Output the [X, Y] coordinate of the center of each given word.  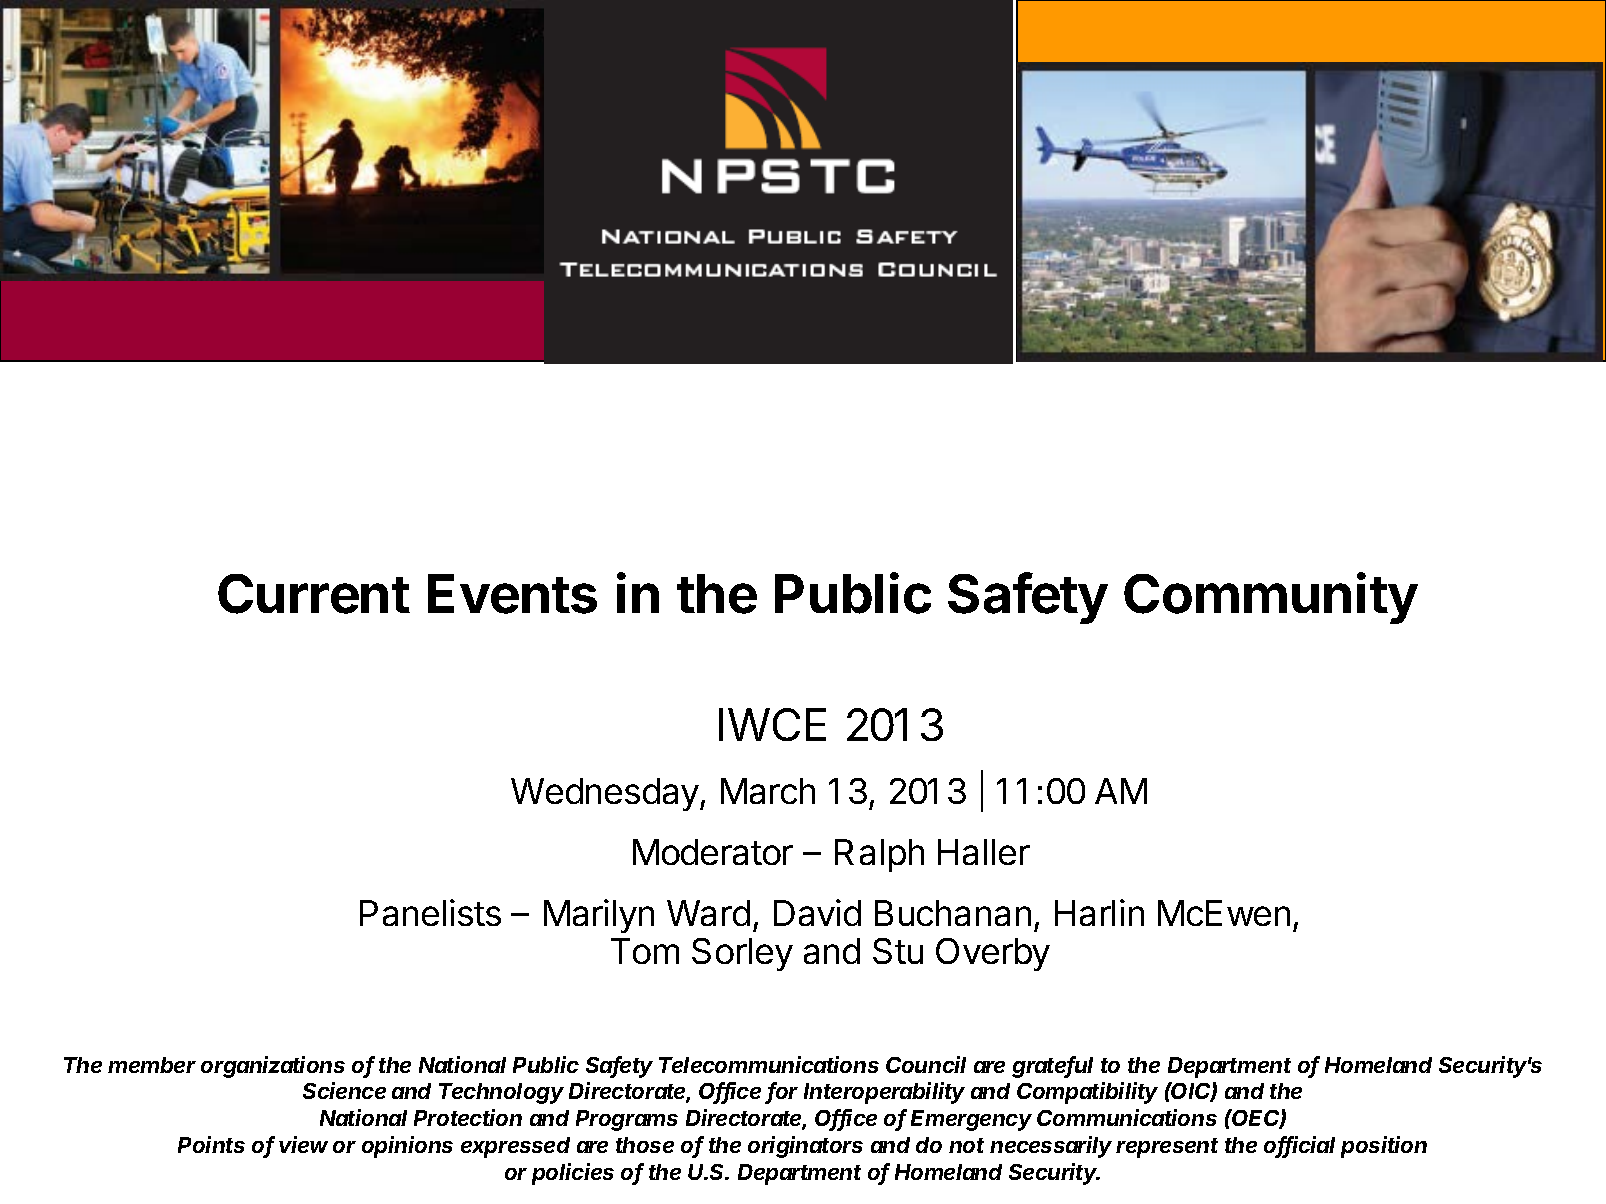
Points [211, 1144]
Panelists [430, 912]
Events [512, 594]
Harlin [1099, 912]
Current [314, 594]
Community [1271, 598]
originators [805, 1147]
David [817, 912]
